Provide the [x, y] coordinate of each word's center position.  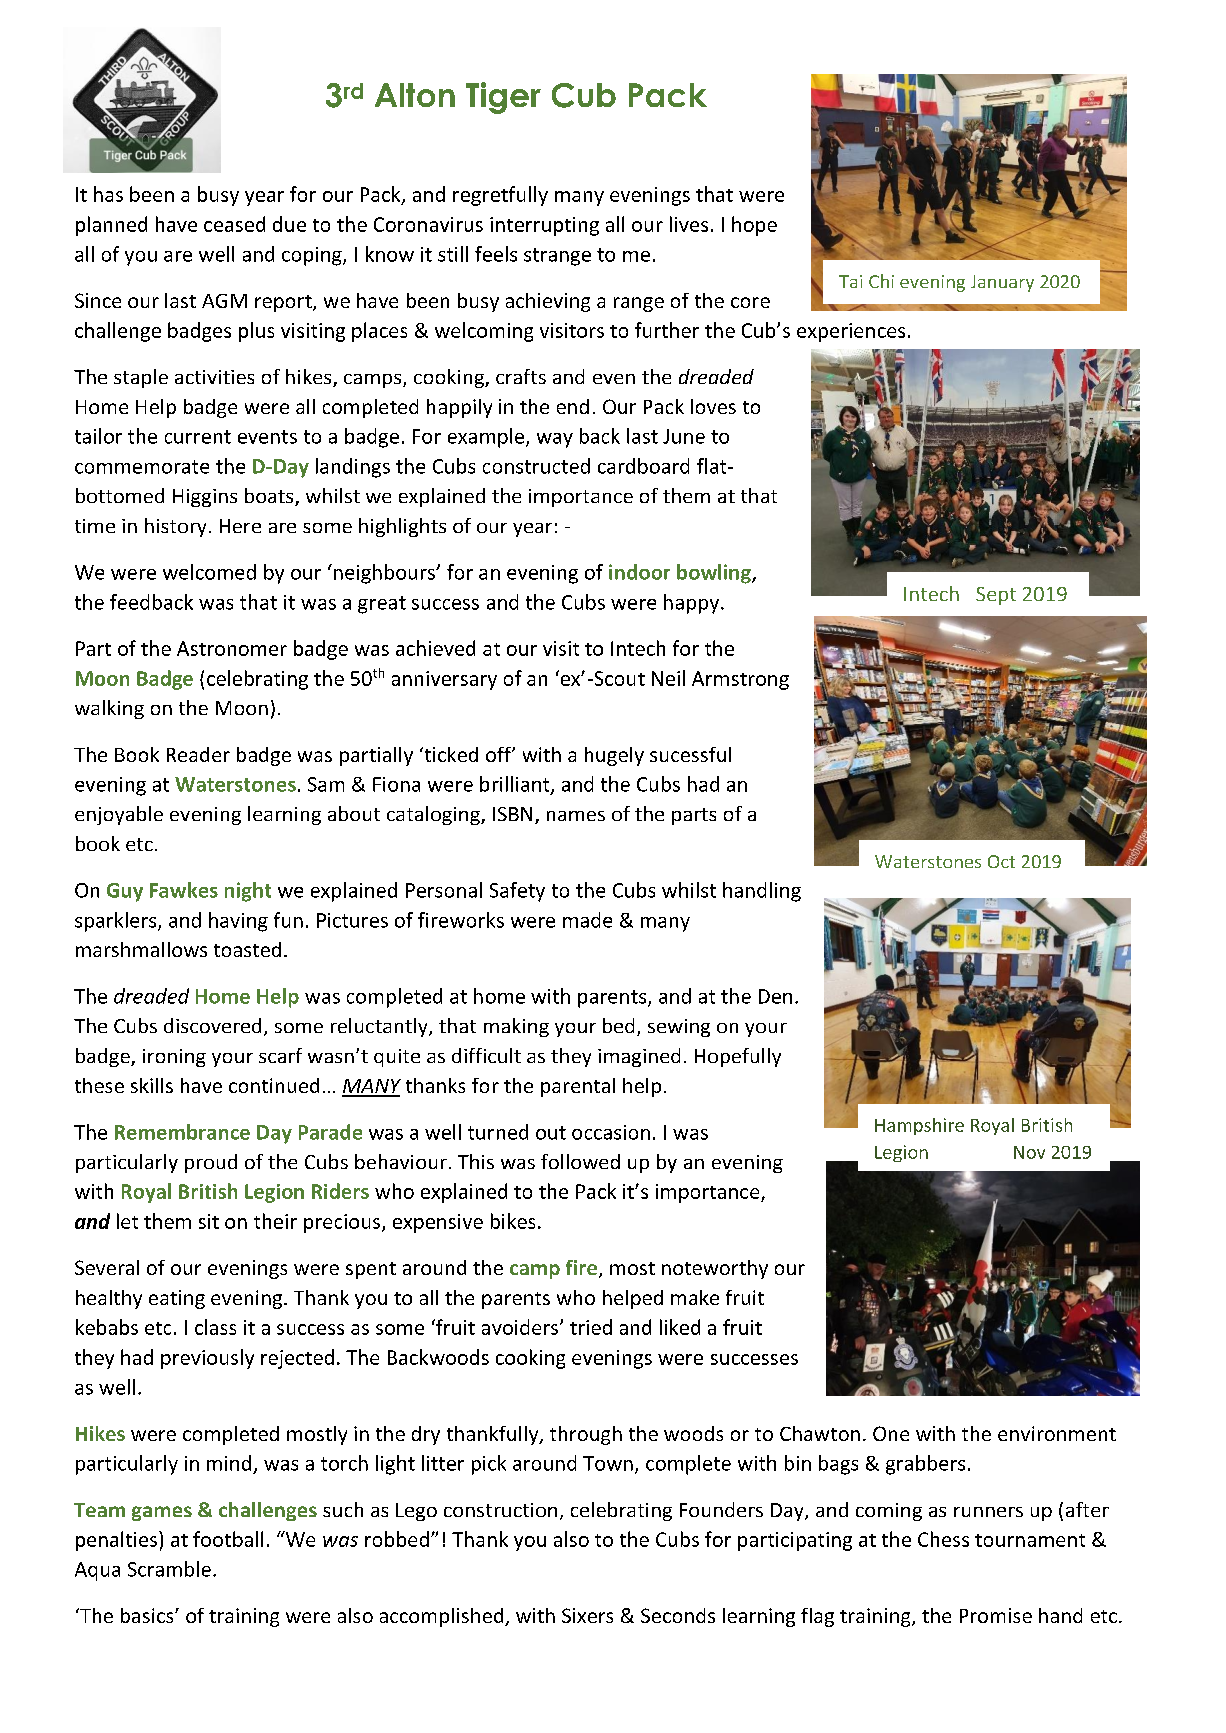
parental [578, 1087]
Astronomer [232, 648]
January [1002, 283]
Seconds [678, 1615]
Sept [996, 596]
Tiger [503, 98]
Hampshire [919, 1126]
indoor [639, 572]
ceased [234, 224]
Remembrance [182, 1132]
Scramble [169, 1569]
